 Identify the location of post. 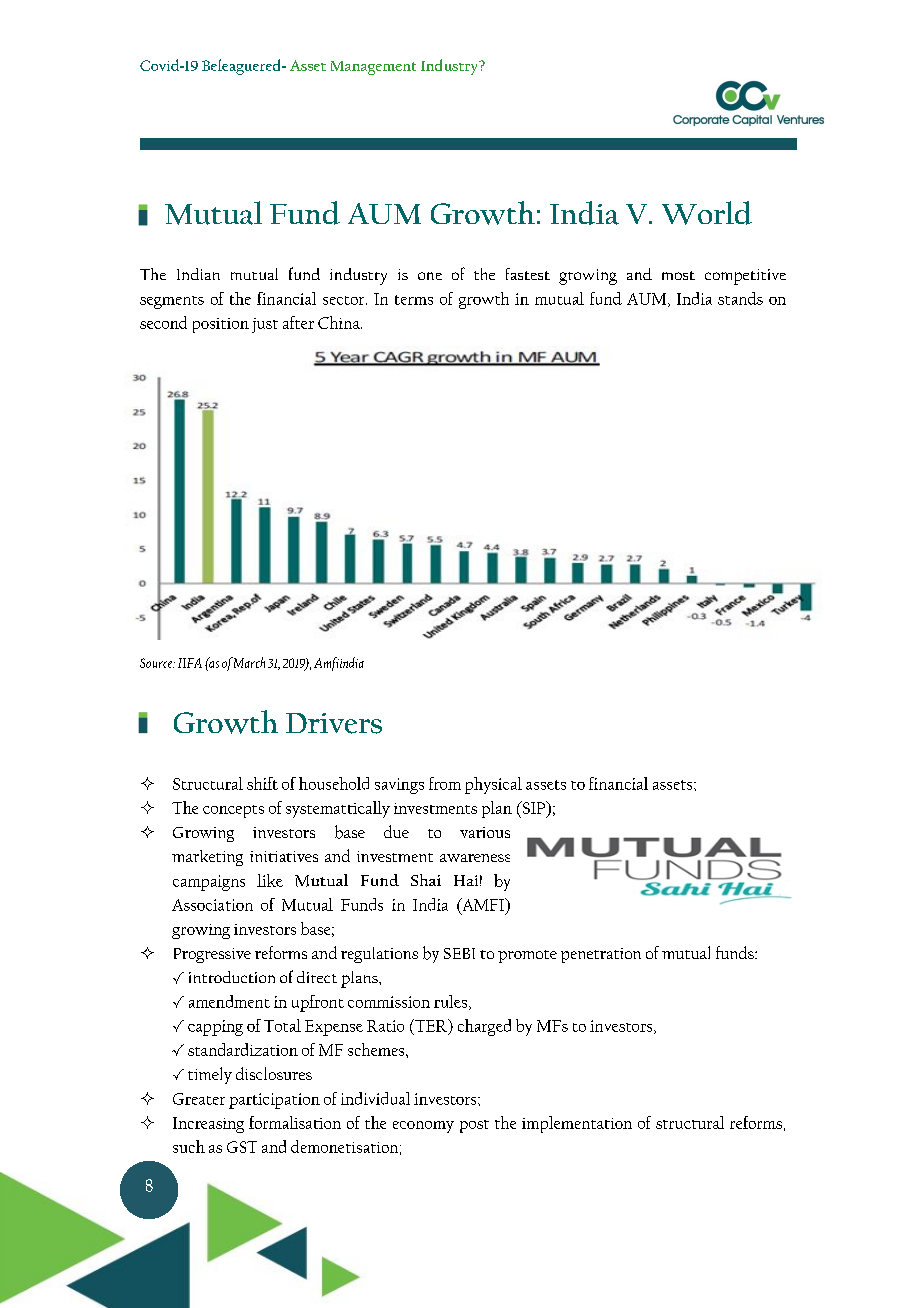
(474, 1126).
